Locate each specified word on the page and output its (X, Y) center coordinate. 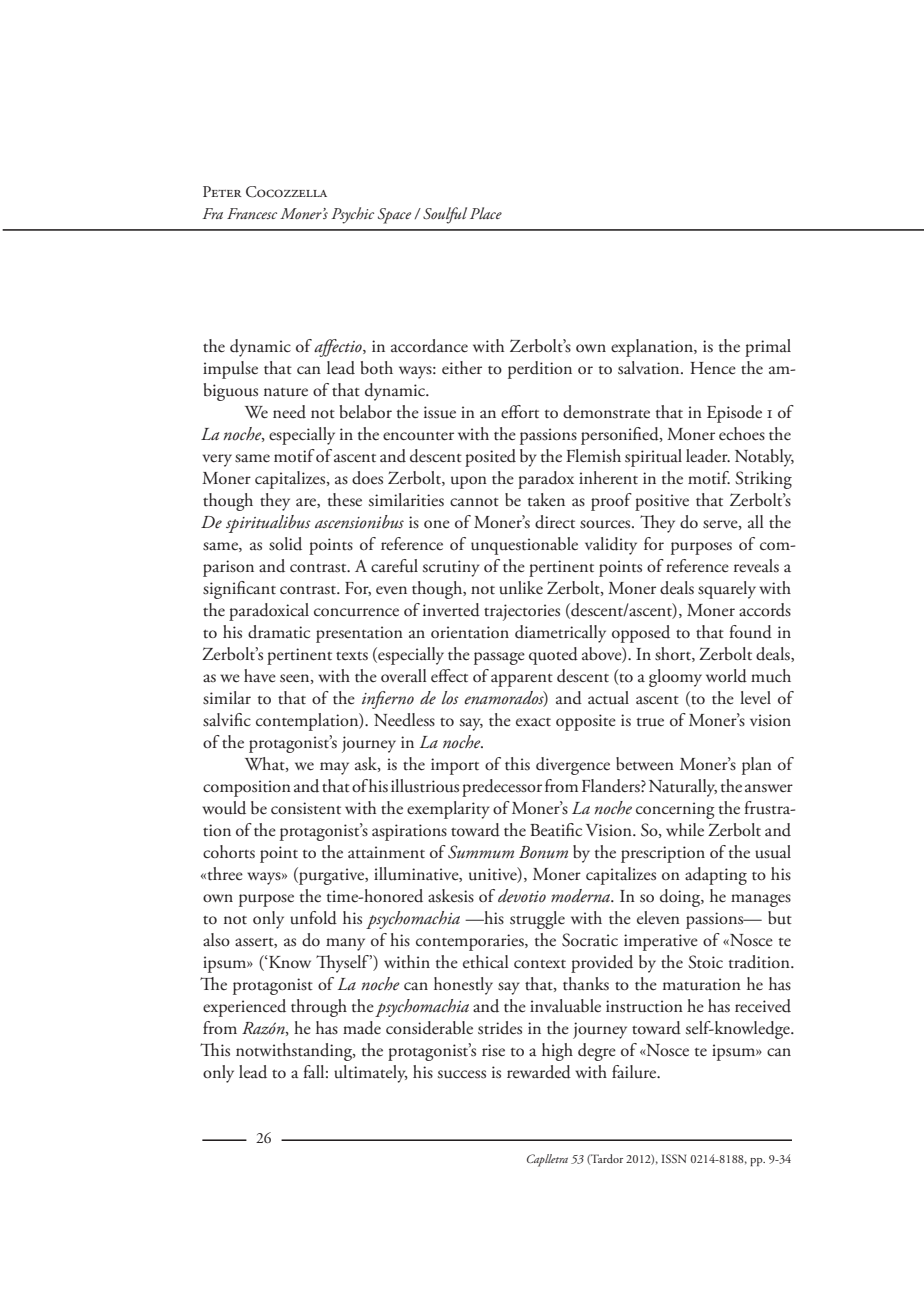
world (726, 676)
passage (499, 658)
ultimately (371, 1074)
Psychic (352, 215)
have (260, 676)
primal (768, 348)
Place (486, 213)
